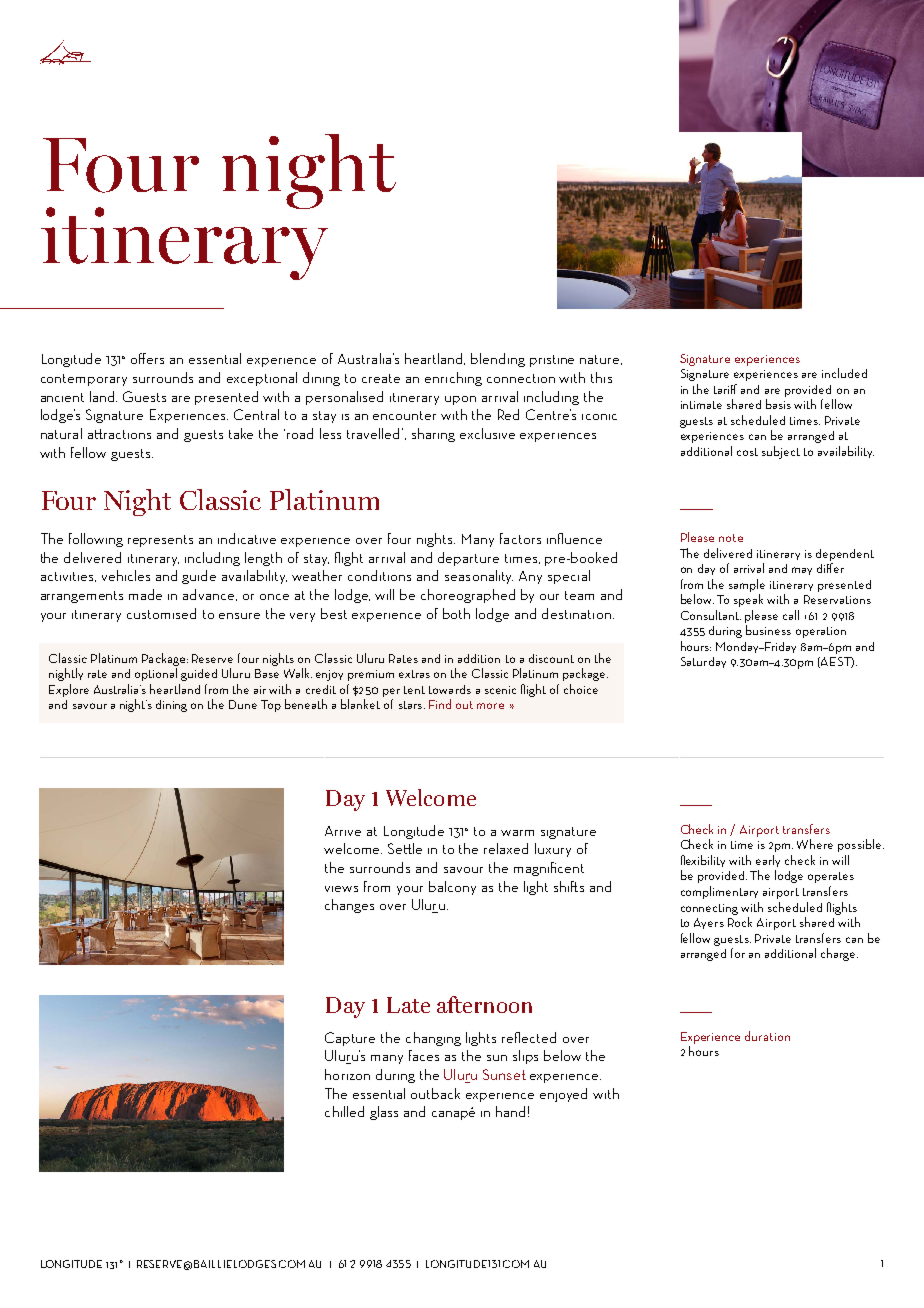 The image size is (924, 1308). Describe the element at coordinates (768, 861) in the image. I see `early` at that location.
